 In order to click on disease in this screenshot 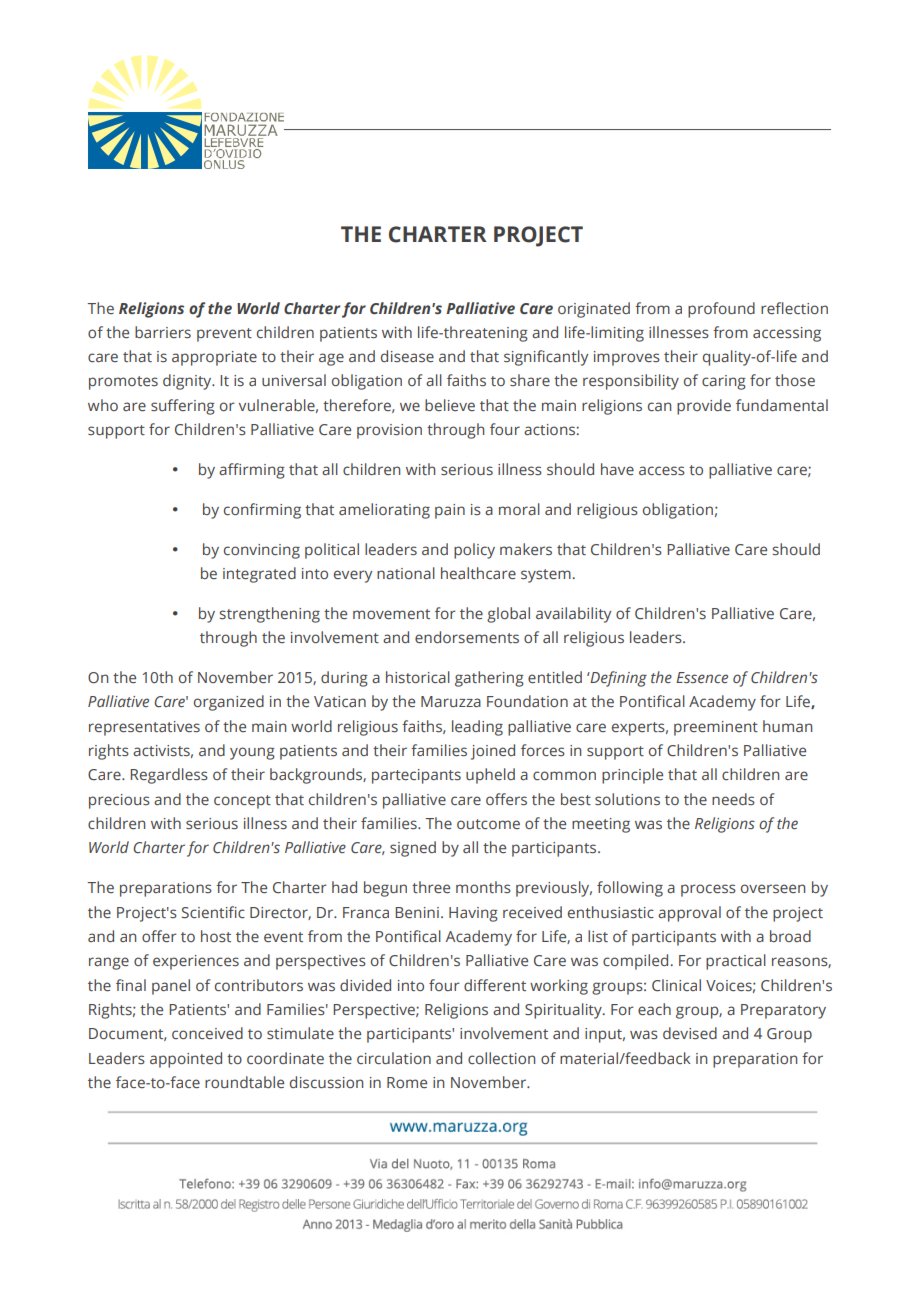, I will do `click(407, 356)`.
